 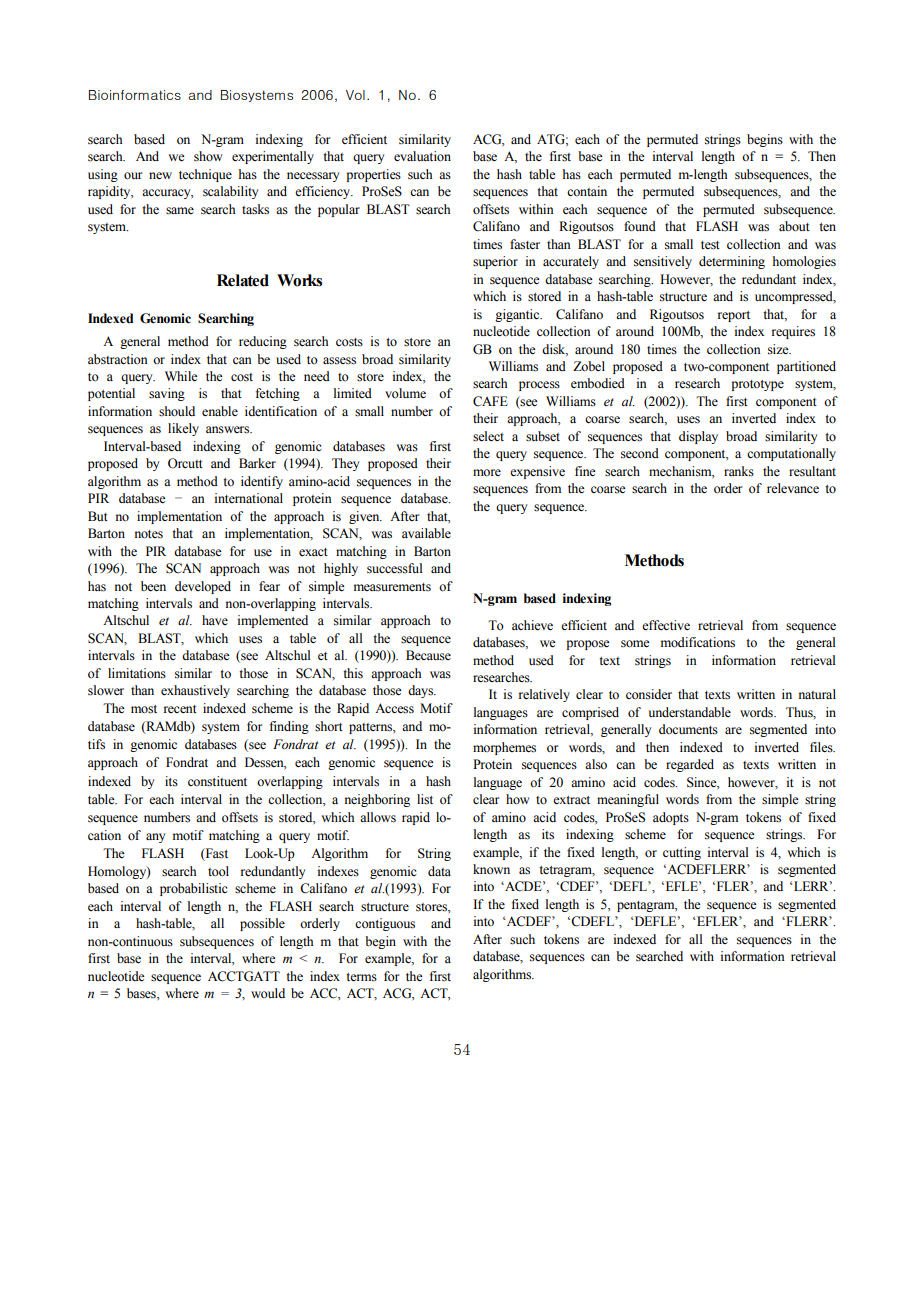 I want to click on days, so click(x=422, y=691).
